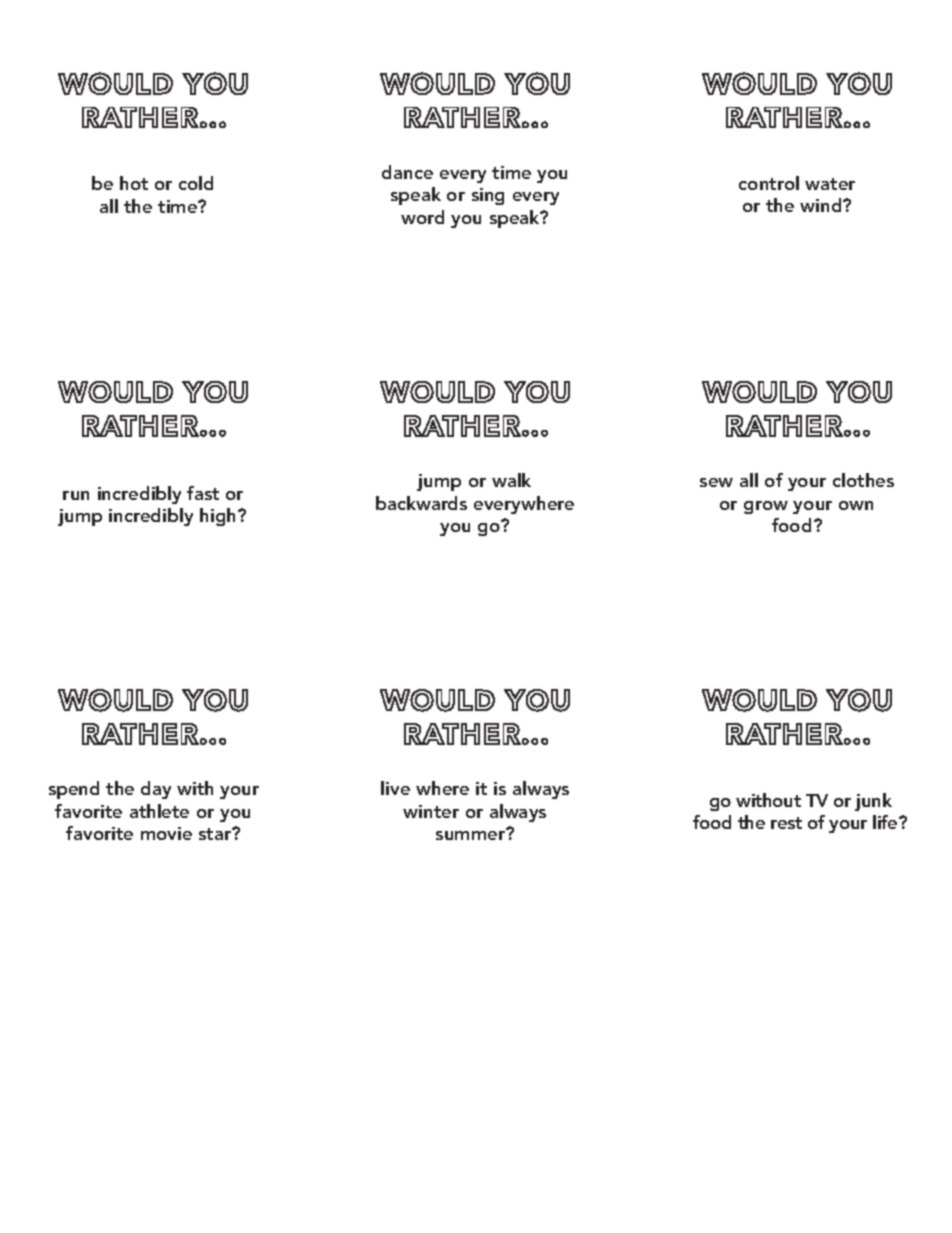 The image size is (952, 1233). I want to click on grow, so click(766, 507).
